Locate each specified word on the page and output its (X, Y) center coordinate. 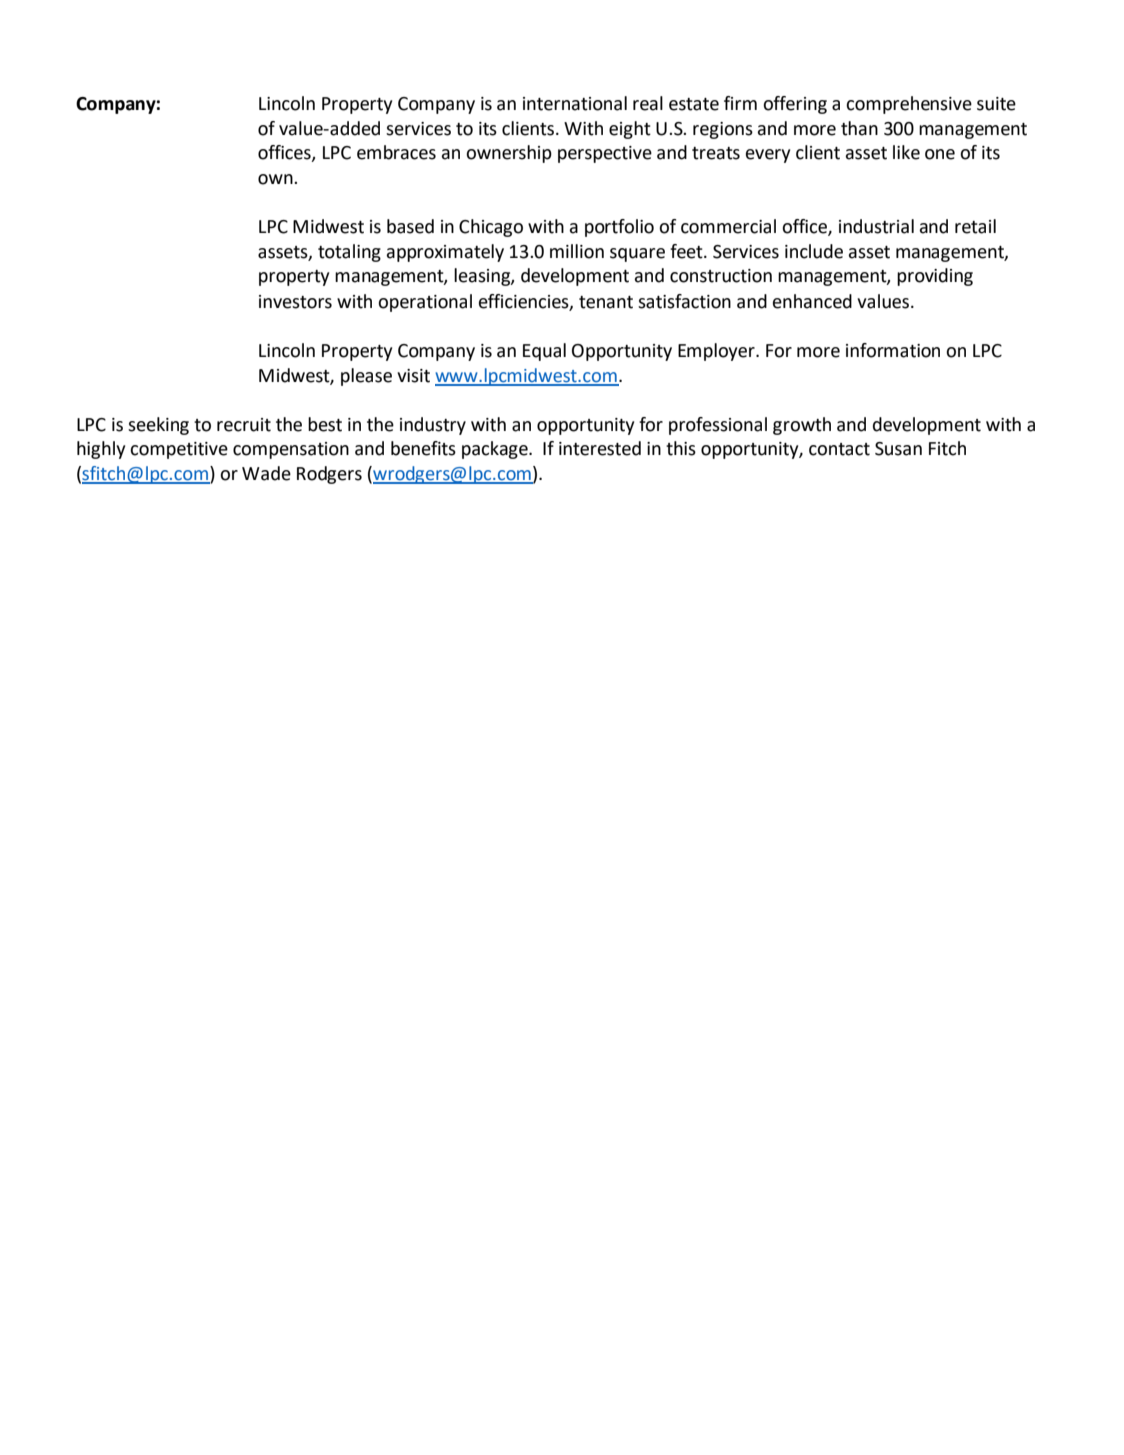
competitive (179, 450)
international (575, 103)
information (893, 350)
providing (935, 277)
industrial (876, 226)
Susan (898, 449)
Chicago (491, 228)
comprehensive (909, 105)
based (410, 226)
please (366, 377)
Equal (544, 352)
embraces (396, 152)
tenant (606, 302)
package (496, 450)
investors (295, 302)
